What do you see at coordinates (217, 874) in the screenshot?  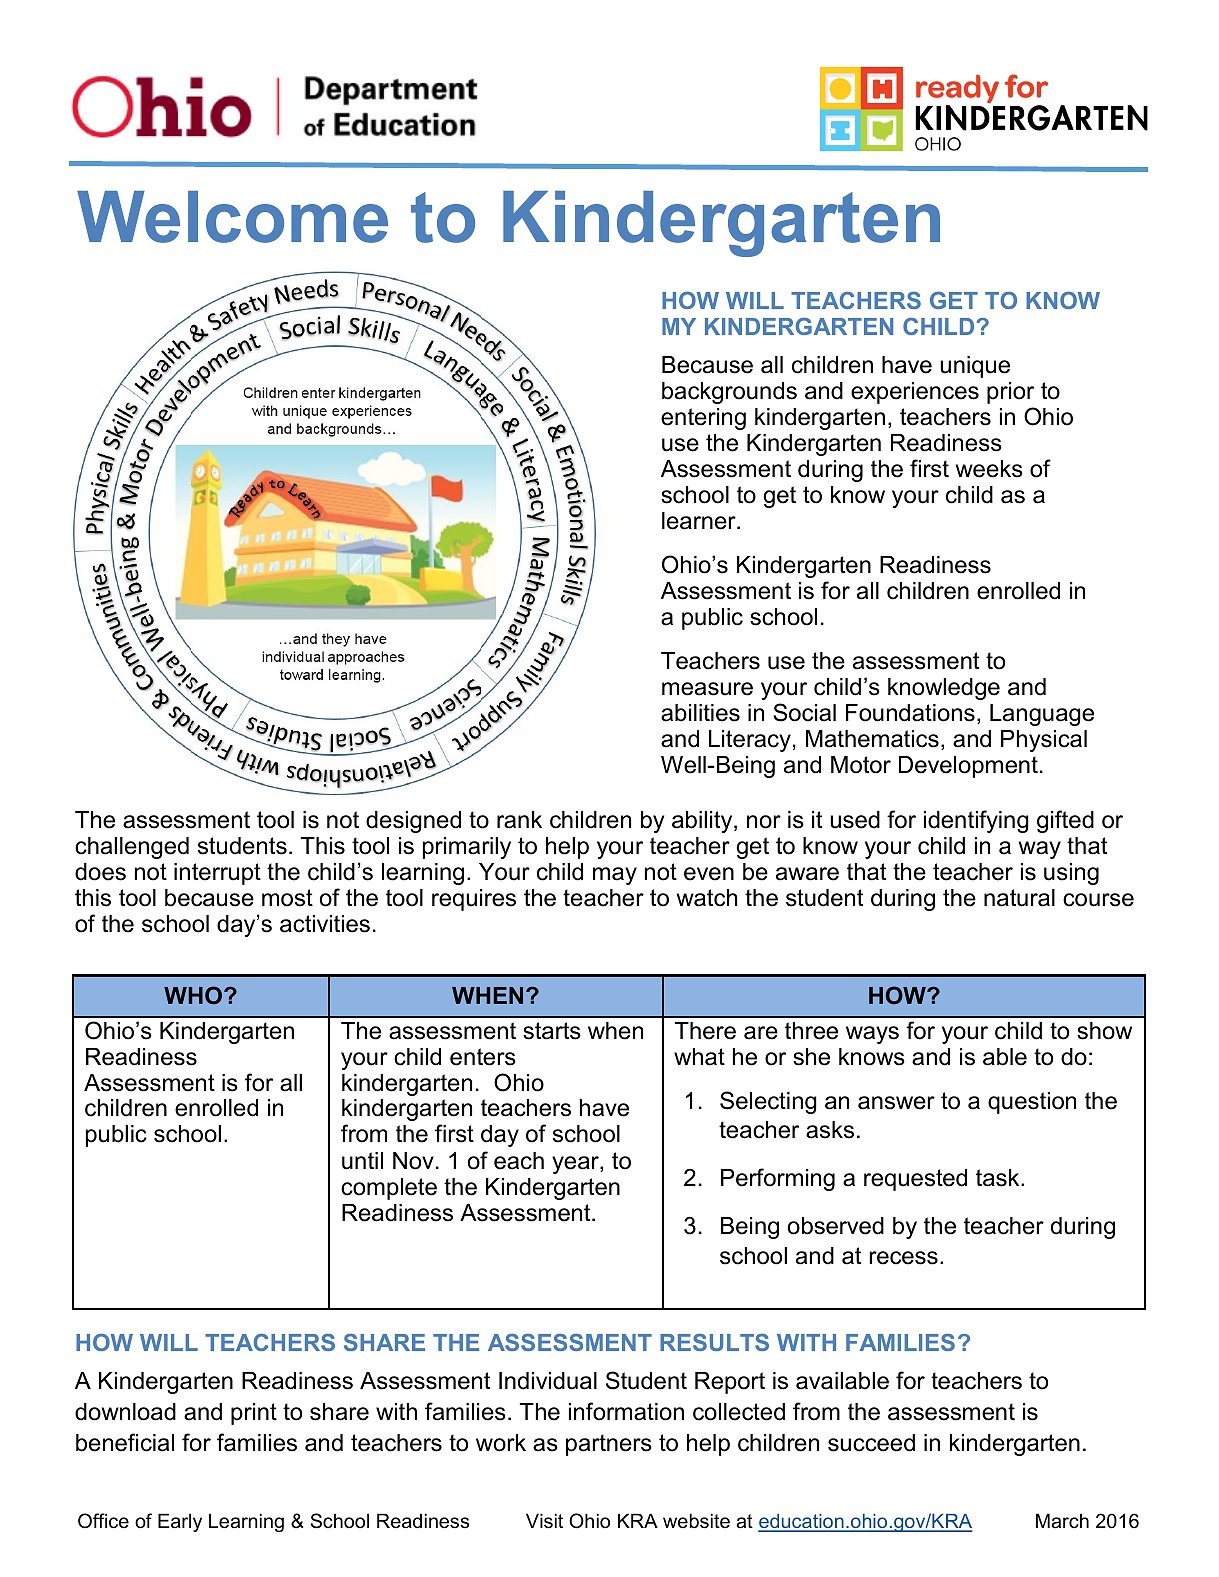 I see `interrupt` at bounding box center [217, 874].
